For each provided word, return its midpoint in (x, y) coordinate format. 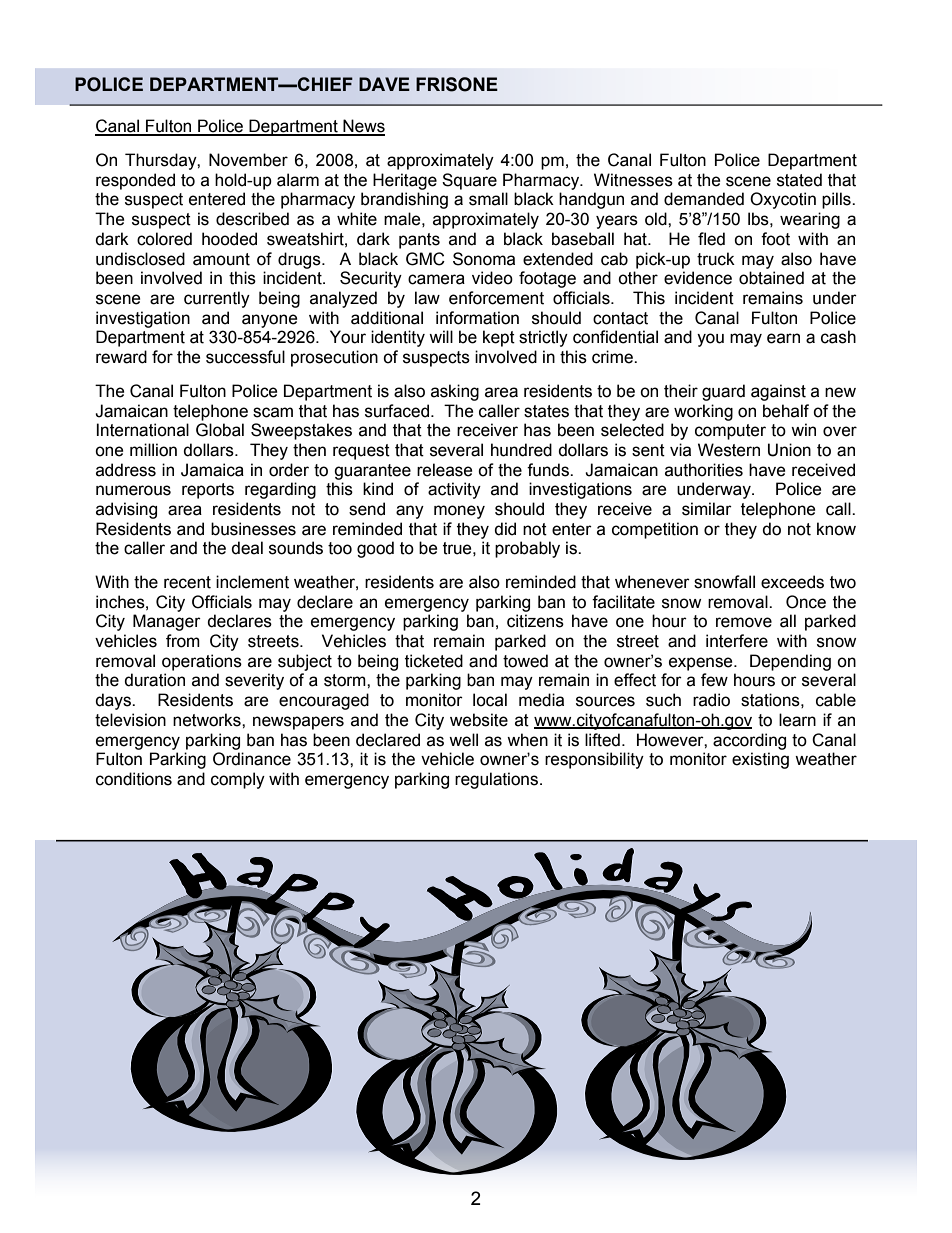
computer (730, 432)
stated (799, 180)
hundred (521, 450)
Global (220, 430)
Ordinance (252, 759)
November (248, 160)
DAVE (384, 84)
